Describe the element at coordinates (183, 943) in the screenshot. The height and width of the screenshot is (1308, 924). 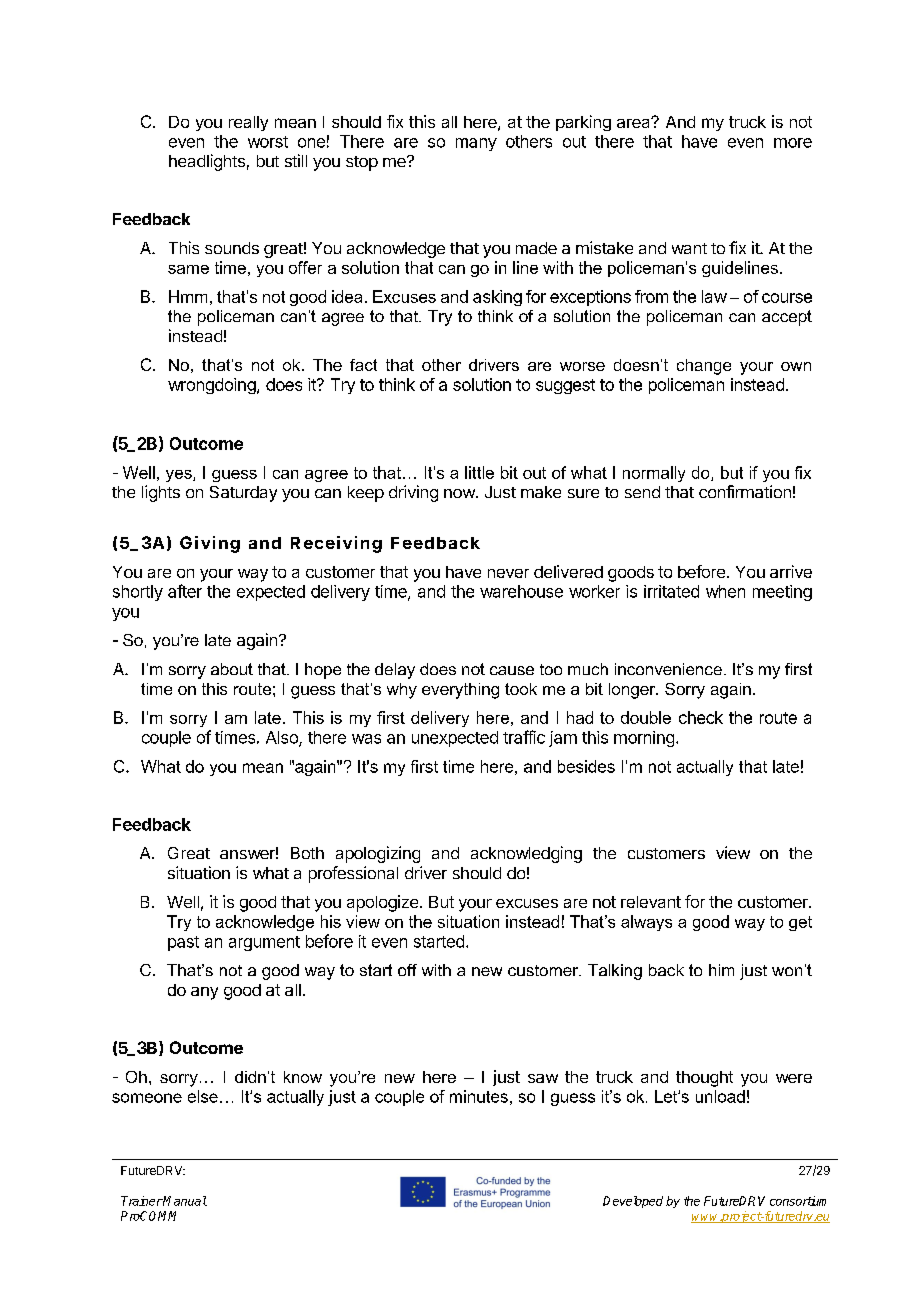
I see `past` at that location.
